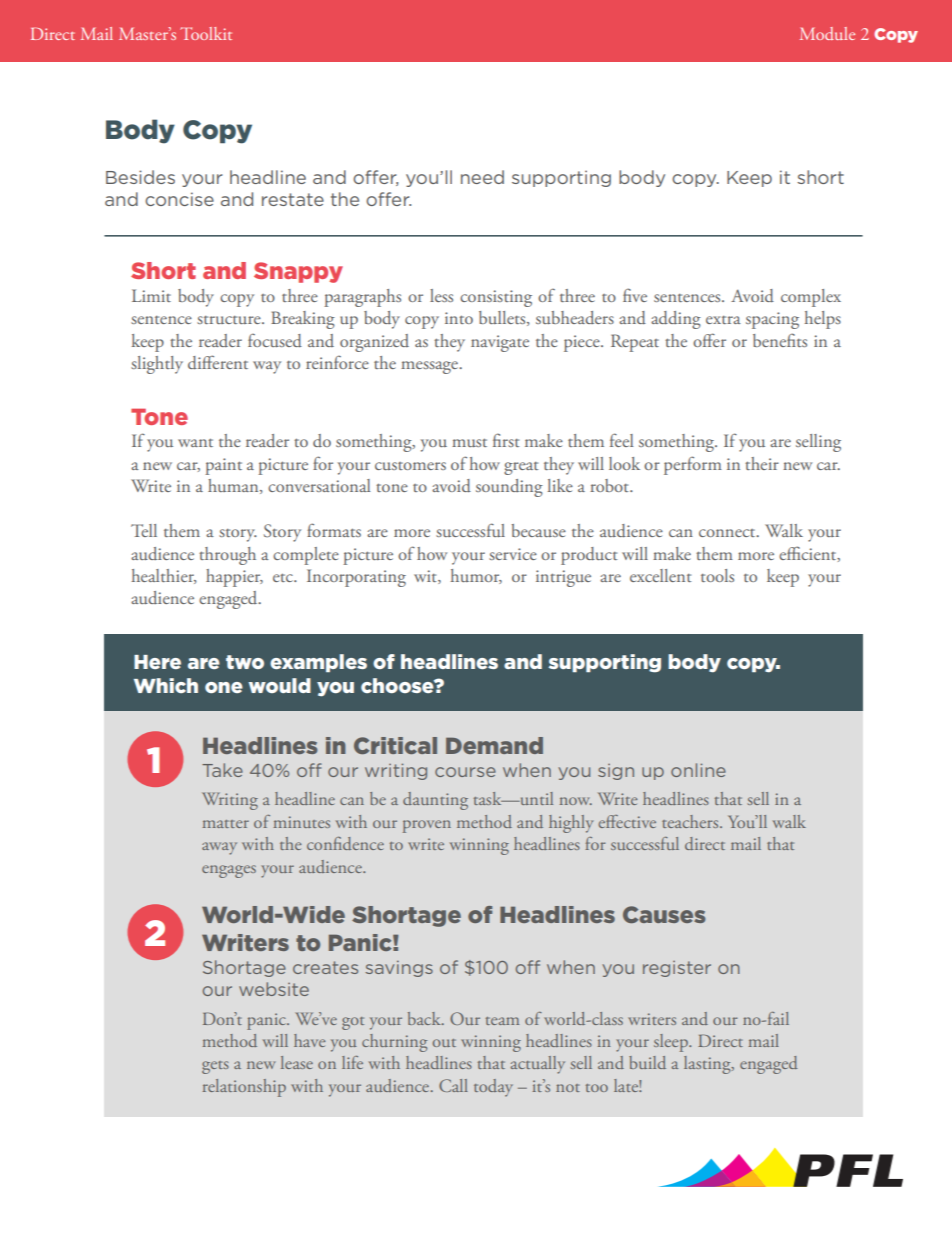 The width and height of the screenshot is (952, 1233). Describe the element at coordinates (482, 177) in the screenshot. I see `need` at that location.
